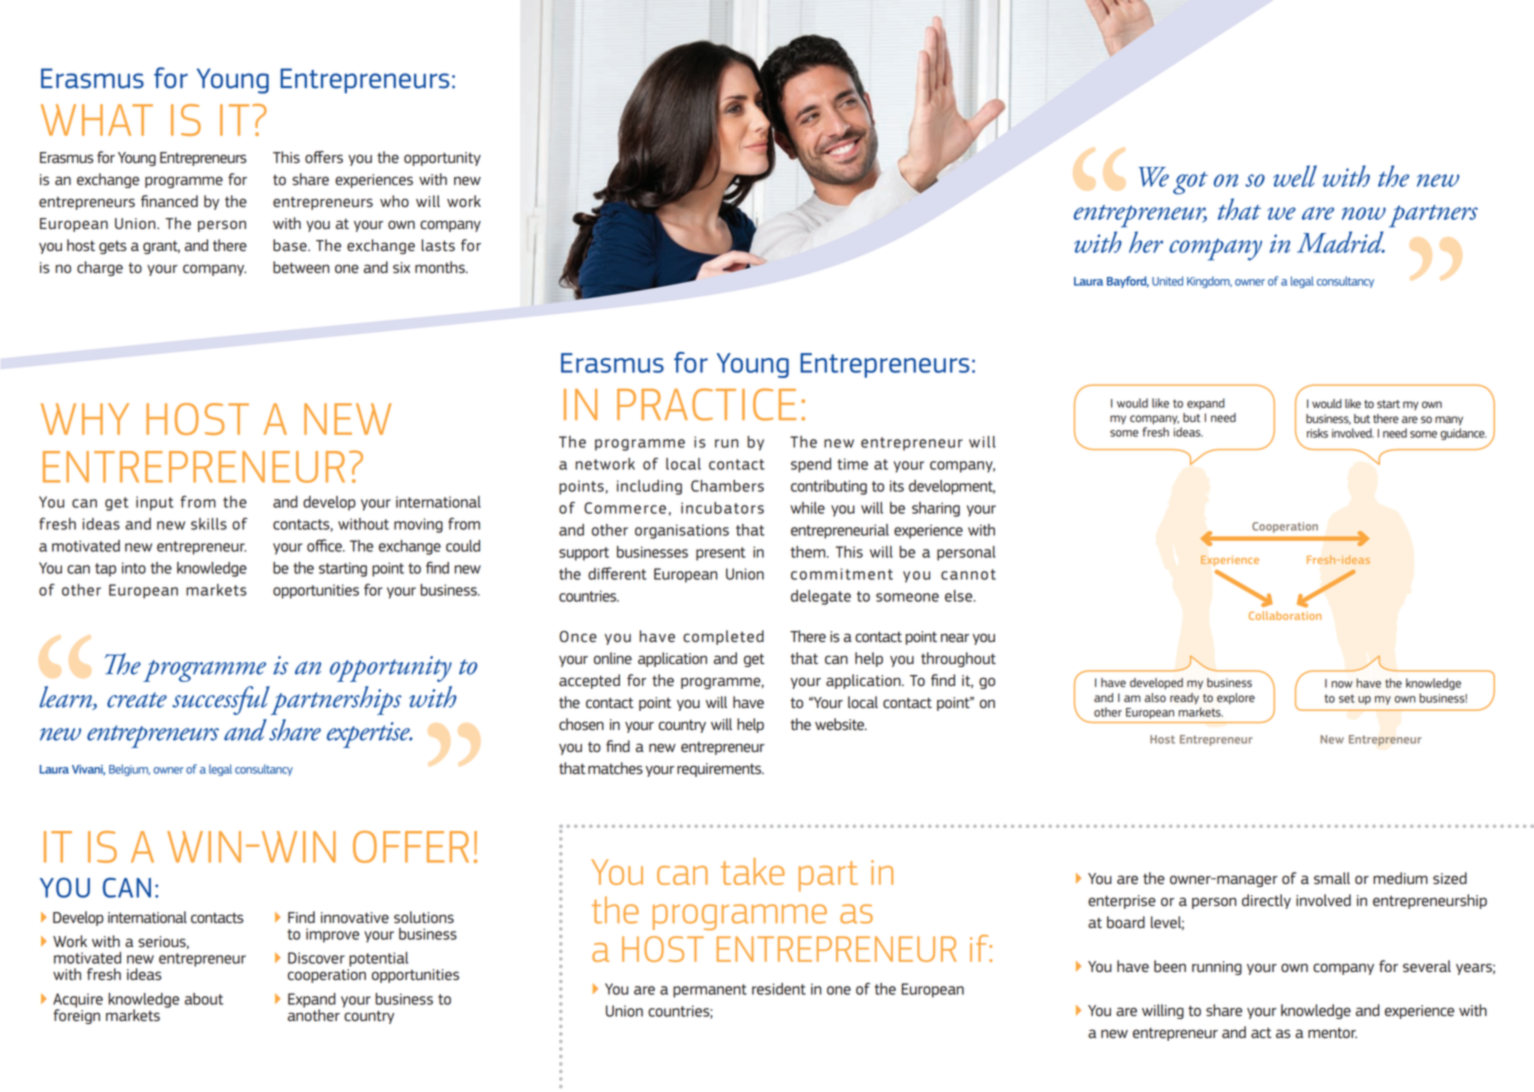  Describe the element at coordinates (1285, 615) in the page. I see `Collaboration` at that location.
